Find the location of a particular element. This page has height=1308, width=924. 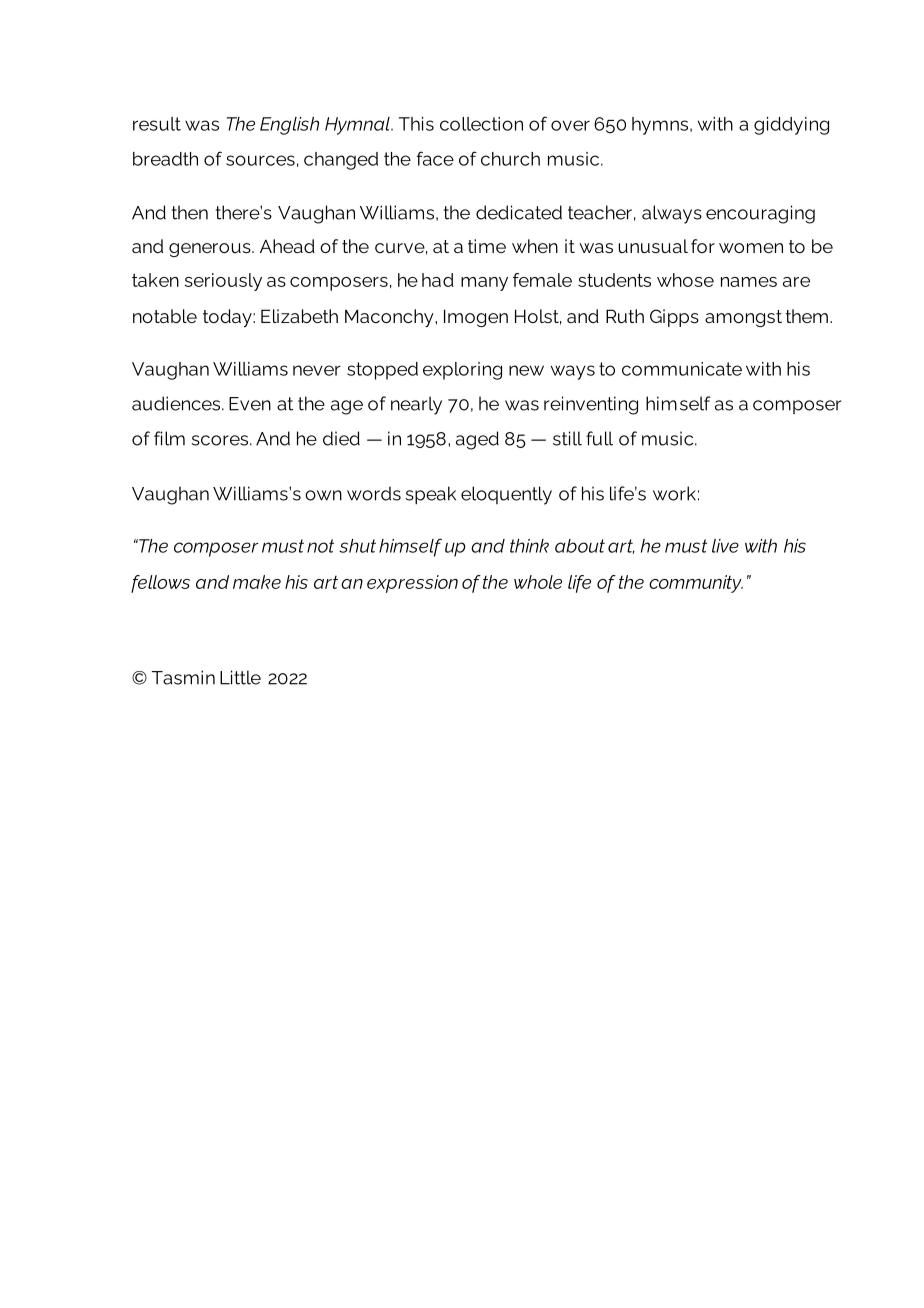

seriously is located at coordinates (223, 282).
